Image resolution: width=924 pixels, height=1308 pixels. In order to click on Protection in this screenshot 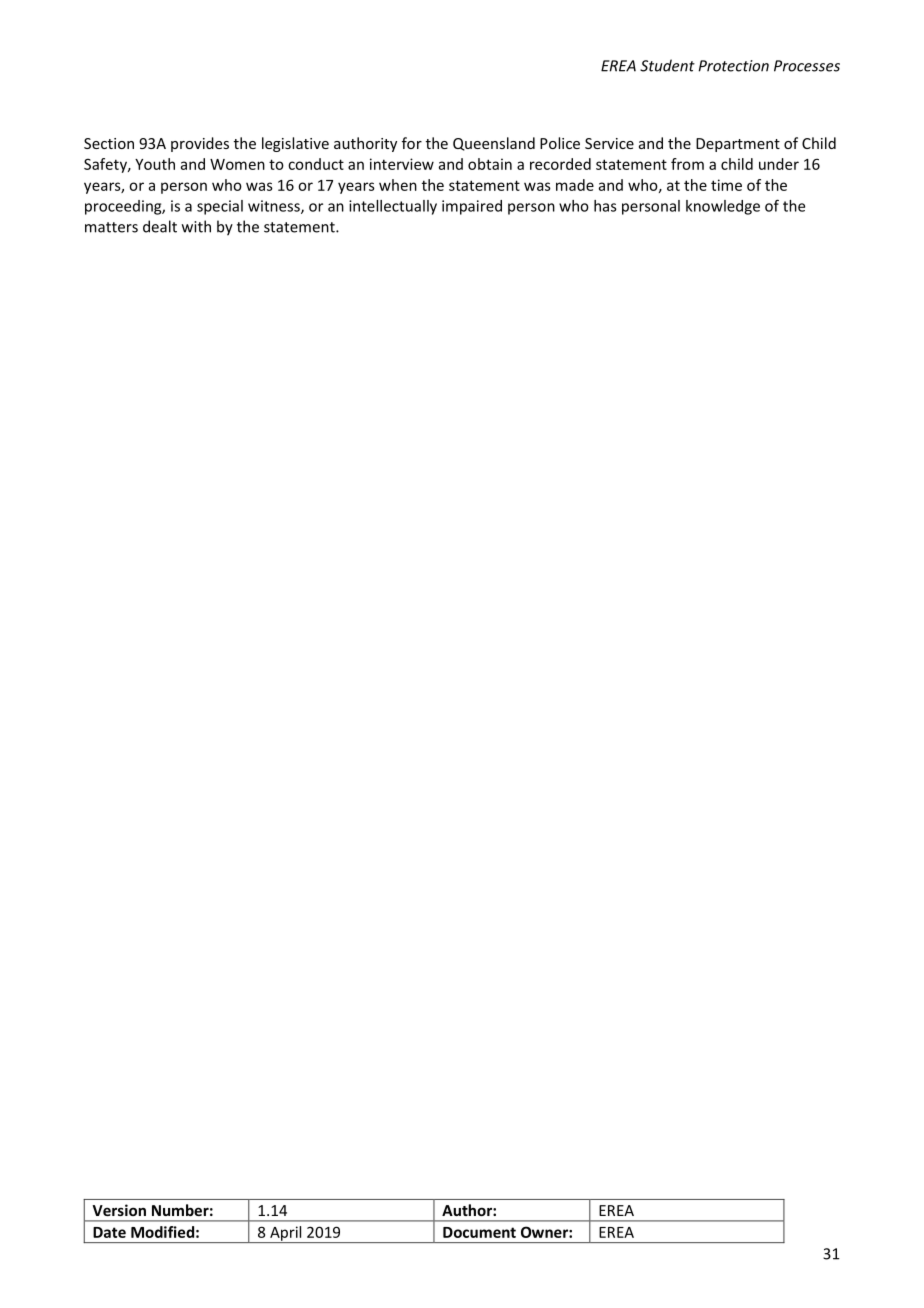, I will do `click(734, 66)`.
